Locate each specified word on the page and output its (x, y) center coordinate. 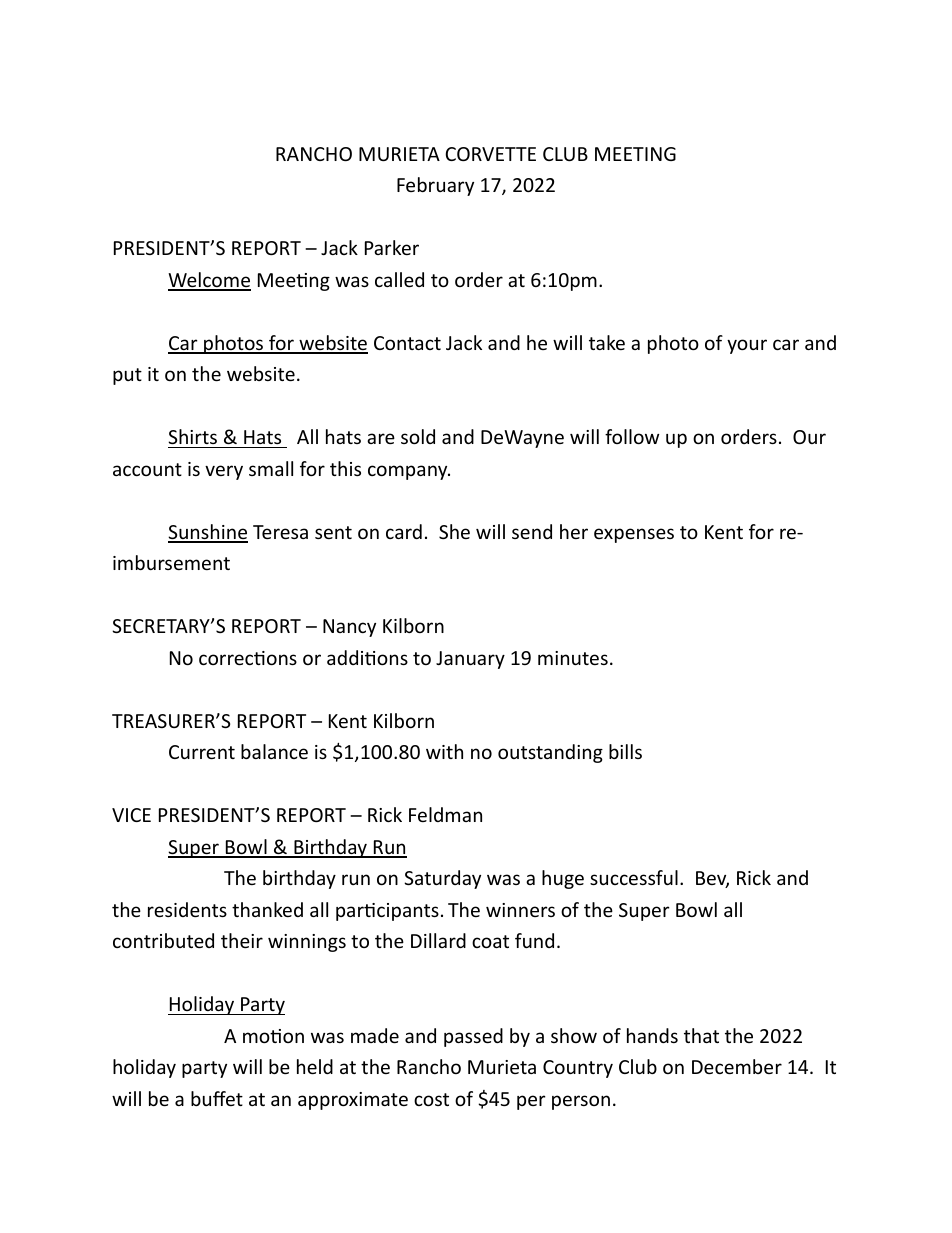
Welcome (209, 281)
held (315, 1066)
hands (652, 1035)
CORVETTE (490, 154)
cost (431, 1099)
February (435, 186)
